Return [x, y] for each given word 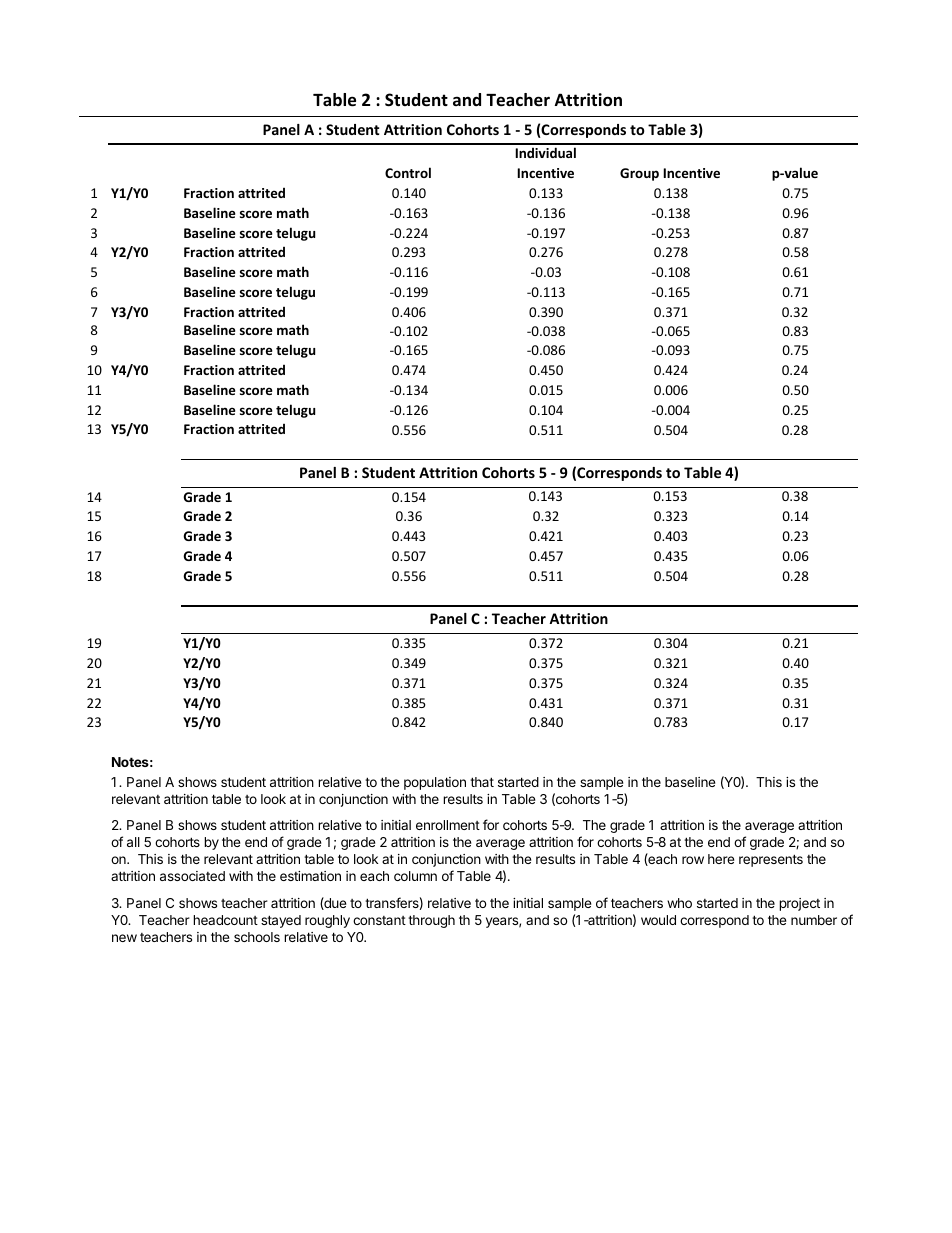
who [679, 903]
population [435, 783]
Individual [545, 152]
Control [408, 172]
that [482, 782]
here [721, 859]
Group [639, 174]
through [431, 921]
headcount [225, 920]
